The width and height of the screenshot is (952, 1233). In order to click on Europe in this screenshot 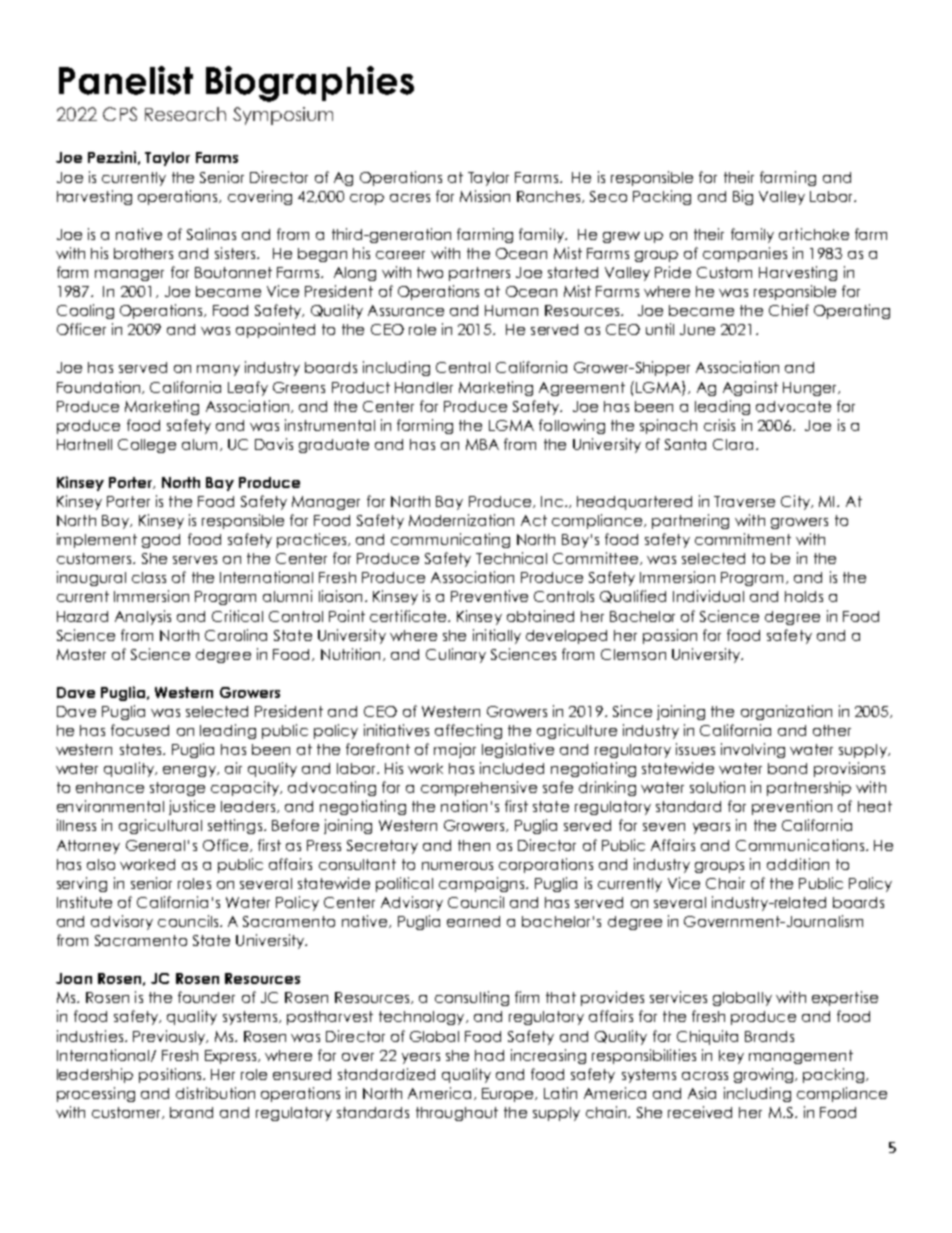, I will do `click(509, 1095)`.
